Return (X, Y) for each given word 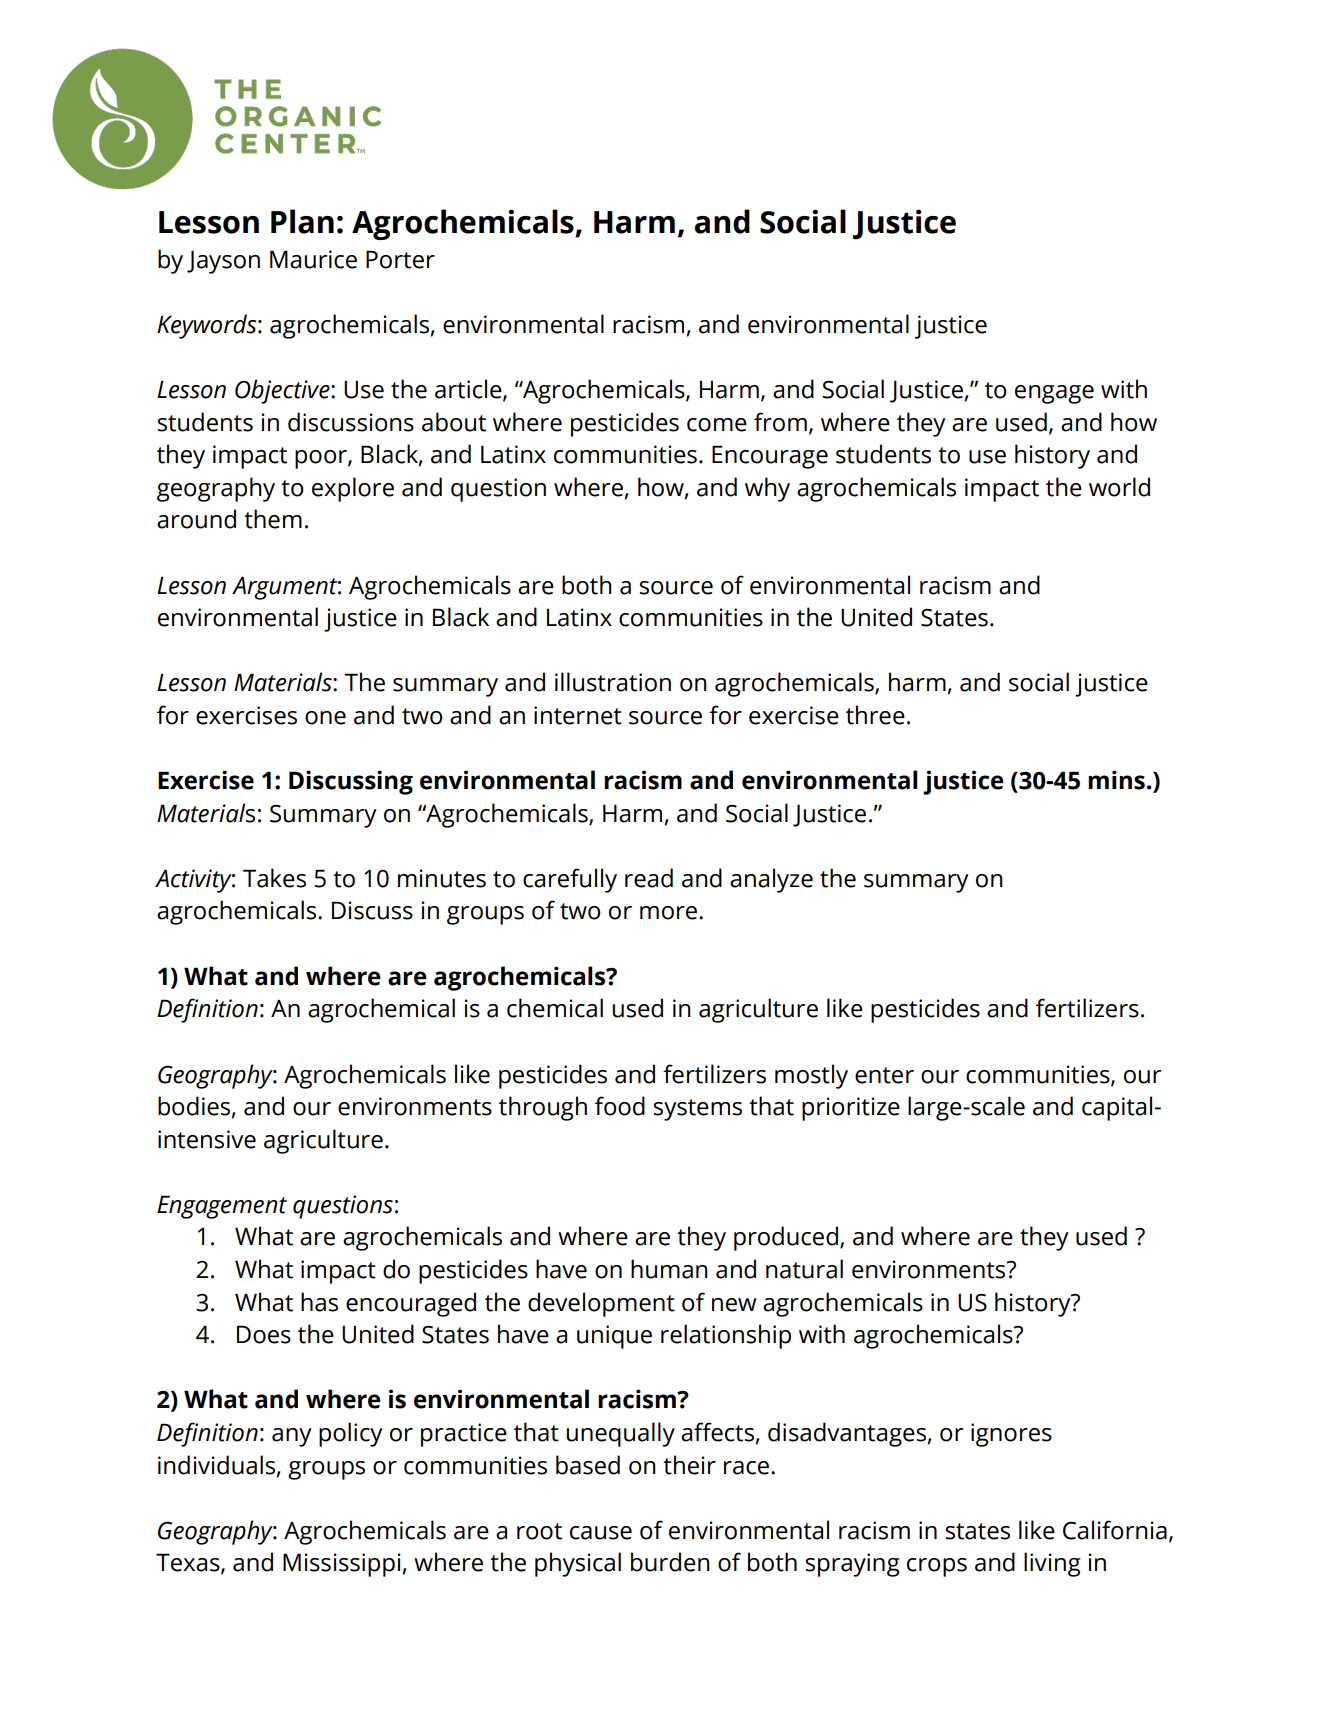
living (1052, 1564)
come (717, 425)
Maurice (313, 259)
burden (670, 1562)
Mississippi (342, 1565)
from (780, 422)
